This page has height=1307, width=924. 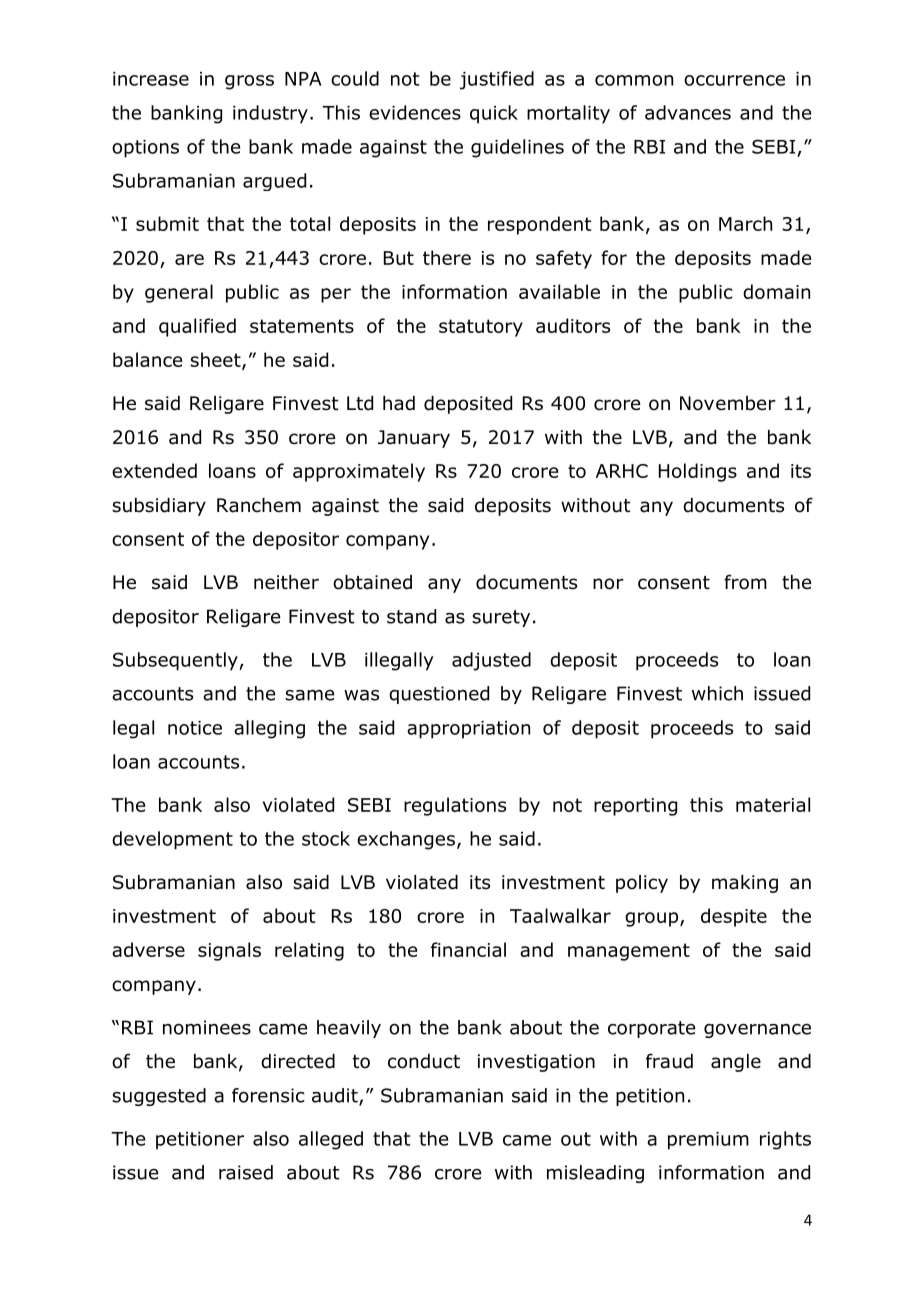 What do you see at coordinates (688, 112) in the page?
I see `advances` at bounding box center [688, 112].
